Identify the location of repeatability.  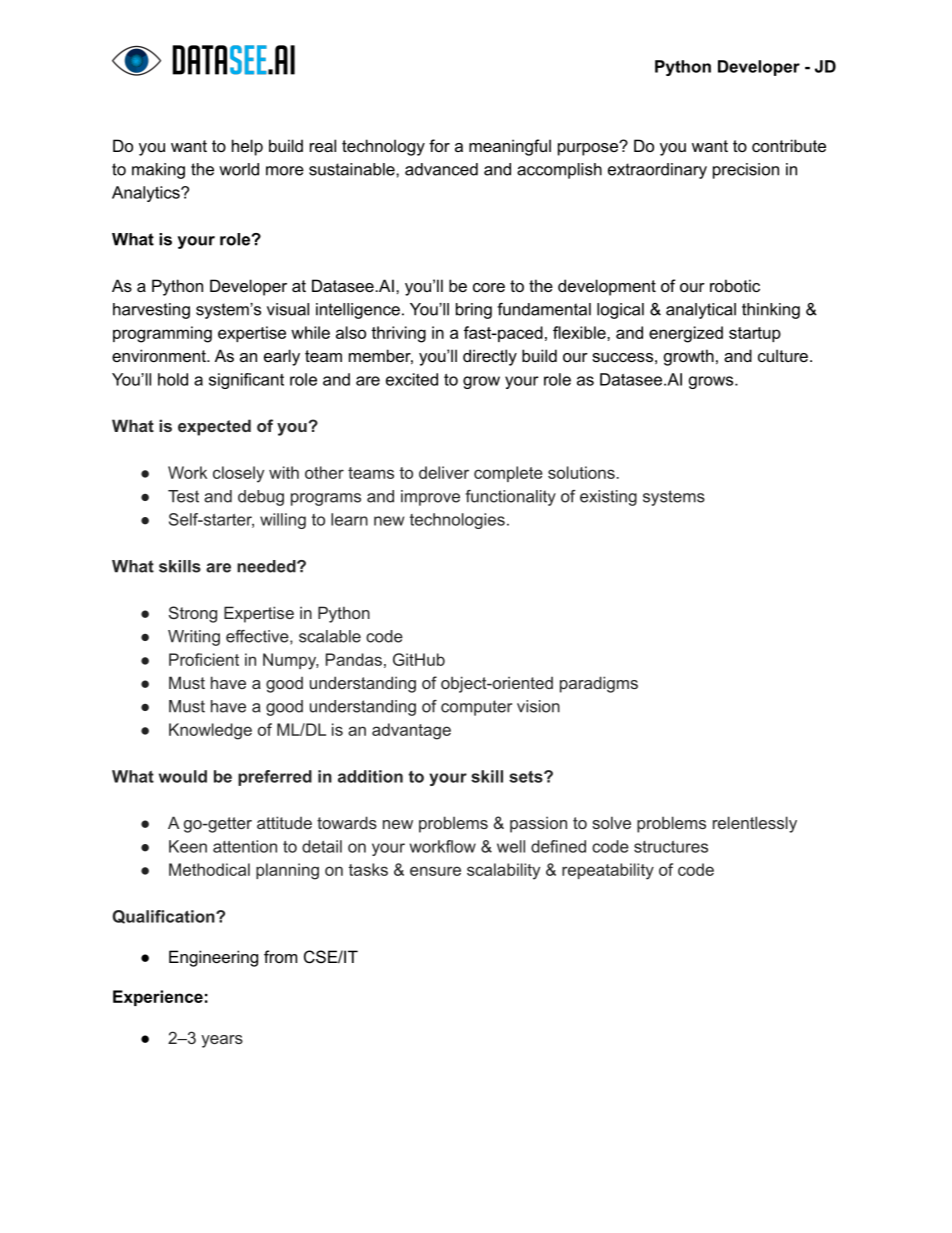
(608, 871).
